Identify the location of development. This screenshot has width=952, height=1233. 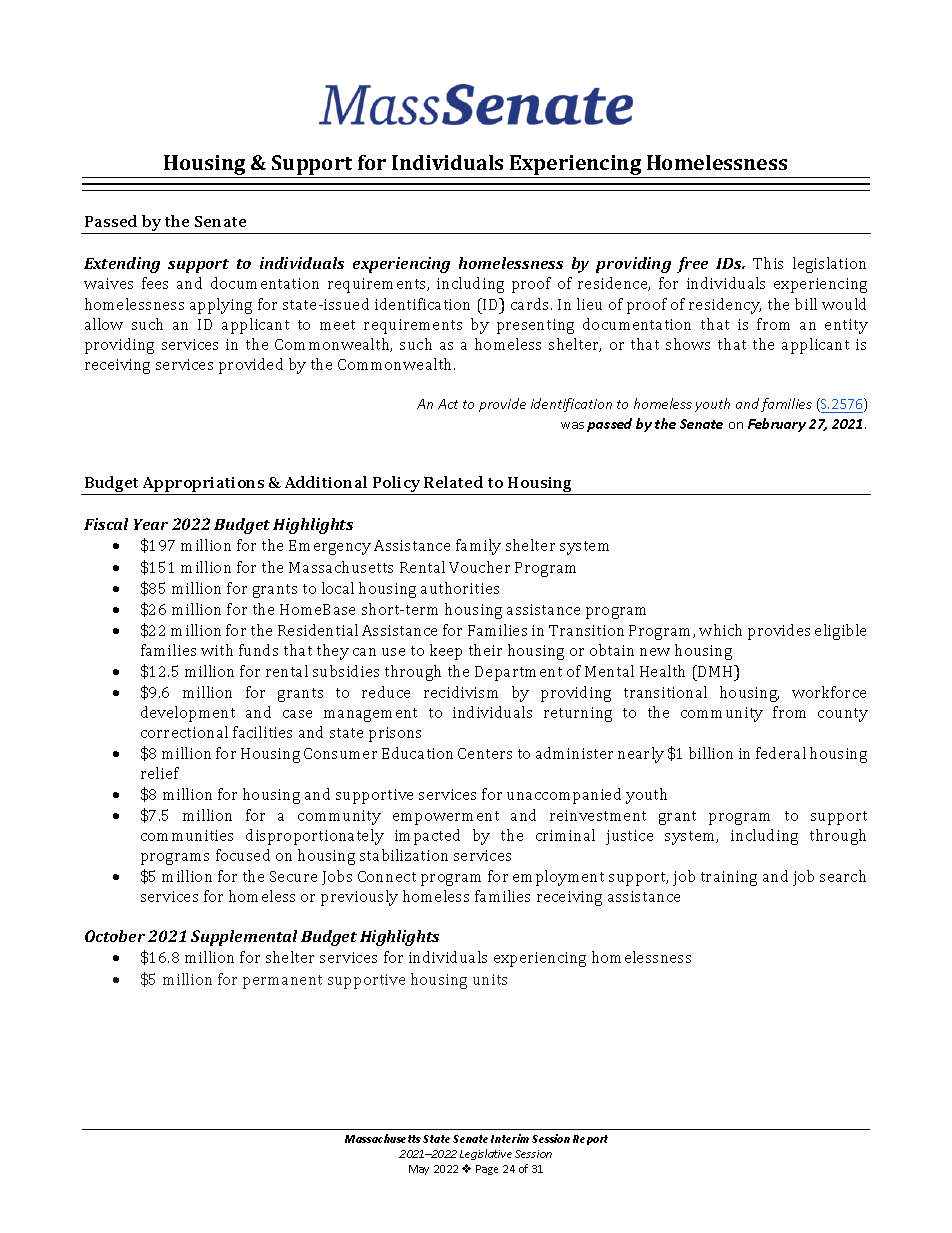
(188, 714).
